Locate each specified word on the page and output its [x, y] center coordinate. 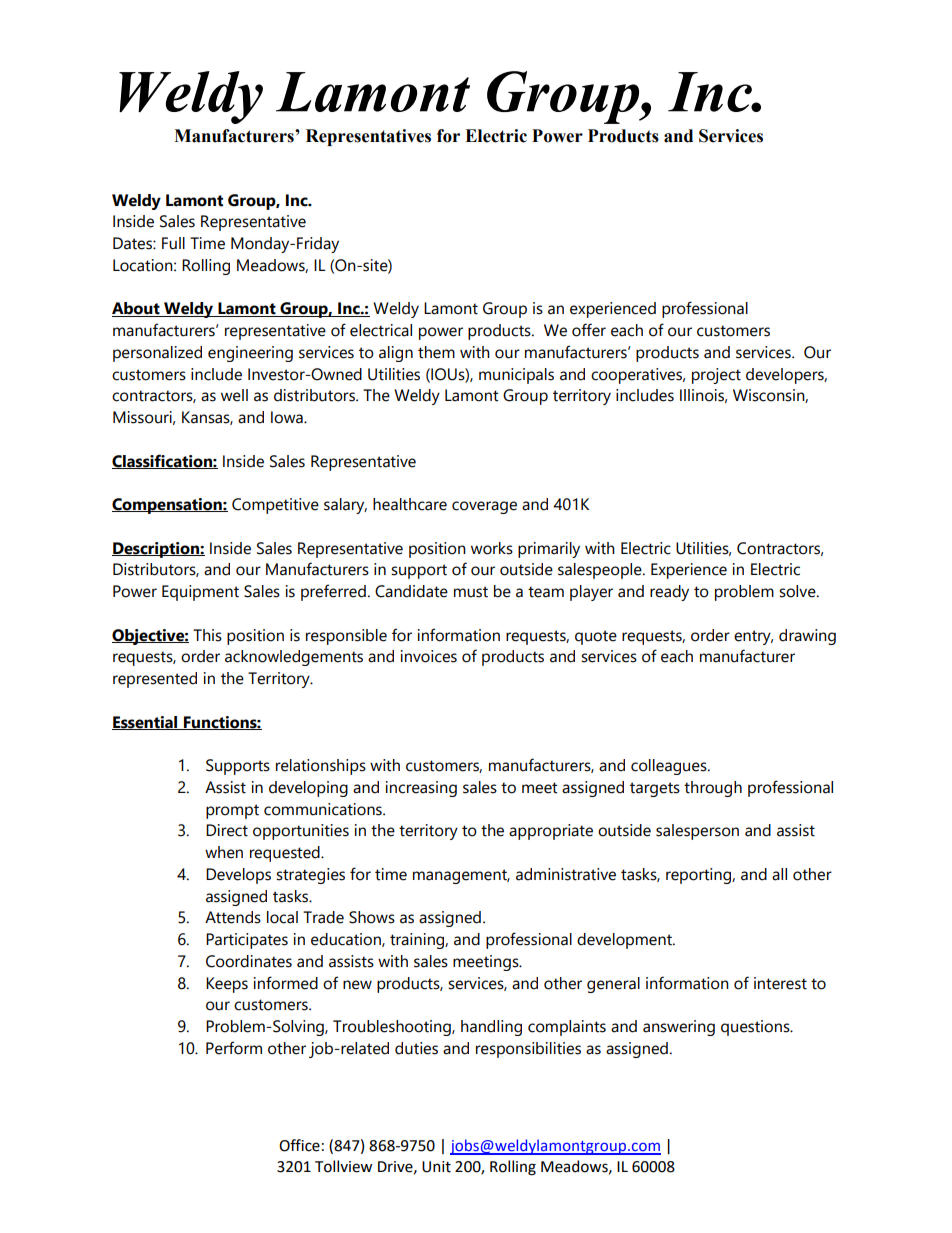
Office [299, 1145]
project [716, 376]
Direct [227, 830]
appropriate [551, 832]
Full [173, 243]
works [492, 548]
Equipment [200, 593]
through [713, 789]
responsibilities [528, 1050]
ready [669, 593]
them [436, 352]
